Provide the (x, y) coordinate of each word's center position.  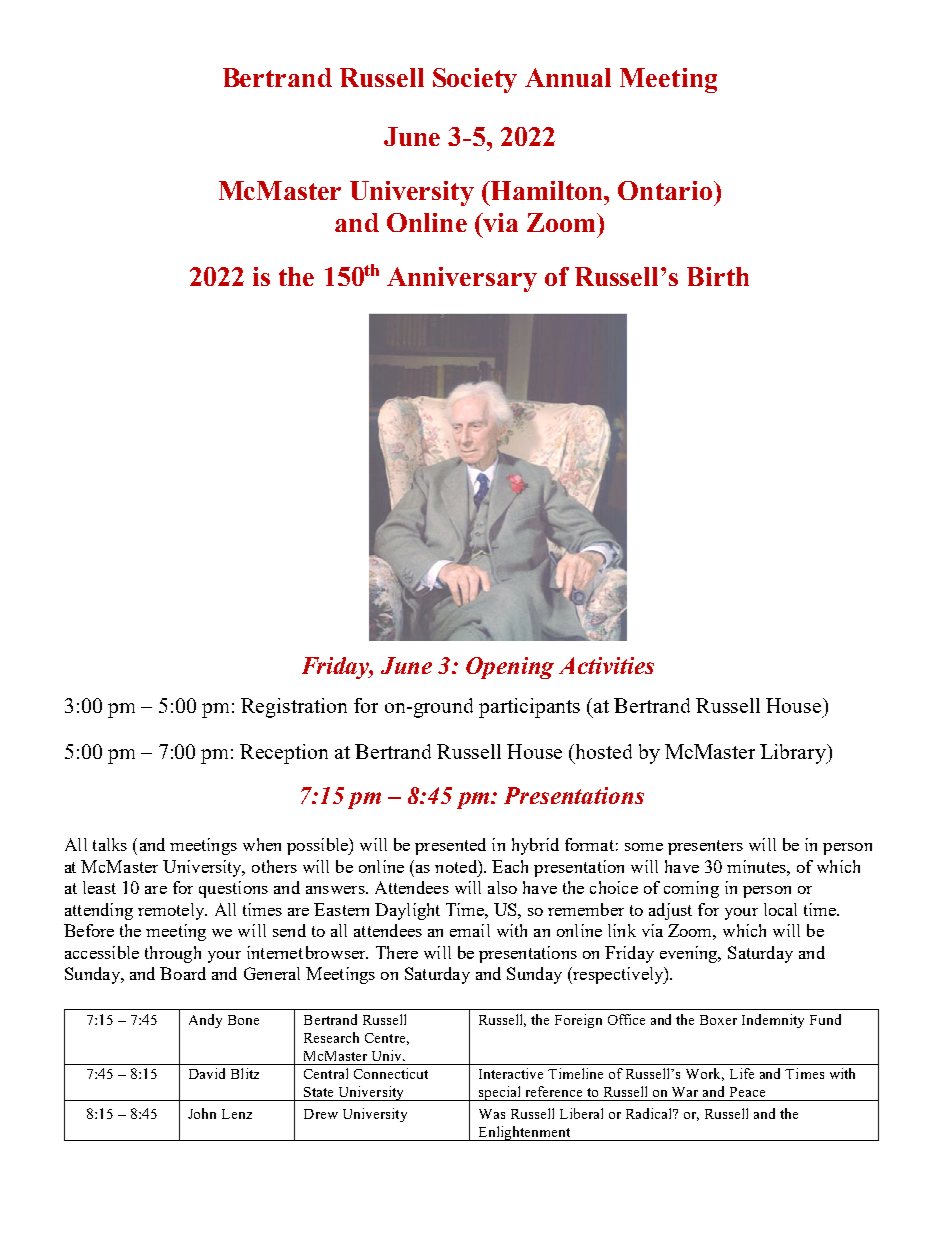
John (202, 1113)
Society (475, 80)
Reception (284, 754)
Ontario (665, 190)
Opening (510, 668)
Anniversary (462, 279)
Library (794, 754)
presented (450, 846)
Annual (568, 77)
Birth (718, 276)
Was (492, 1114)
